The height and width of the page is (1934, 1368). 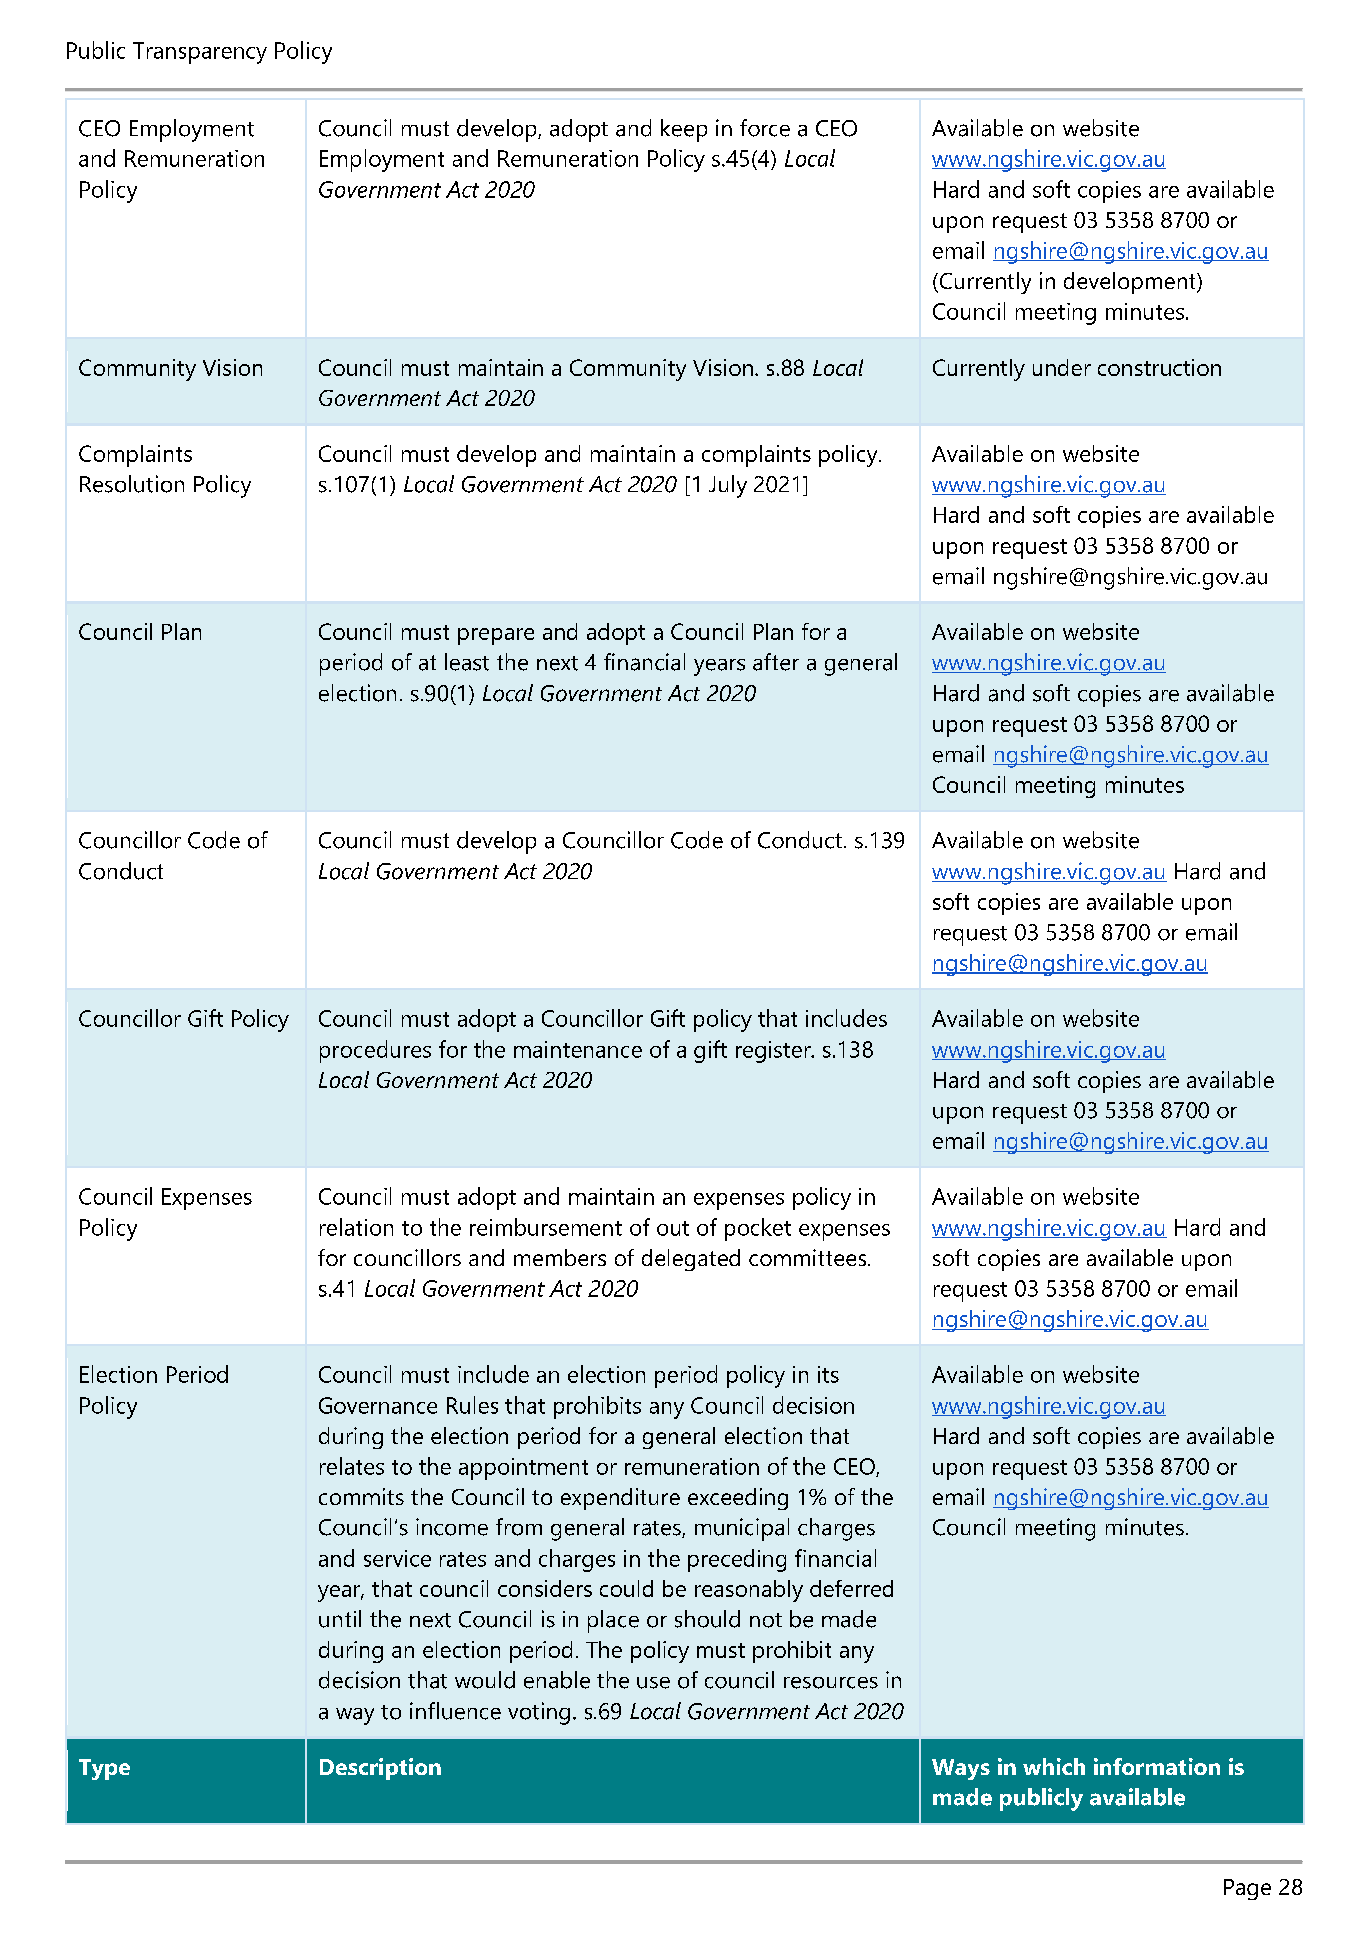 What do you see at coordinates (684, 130) in the page?
I see `keep` at bounding box center [684, 130].
